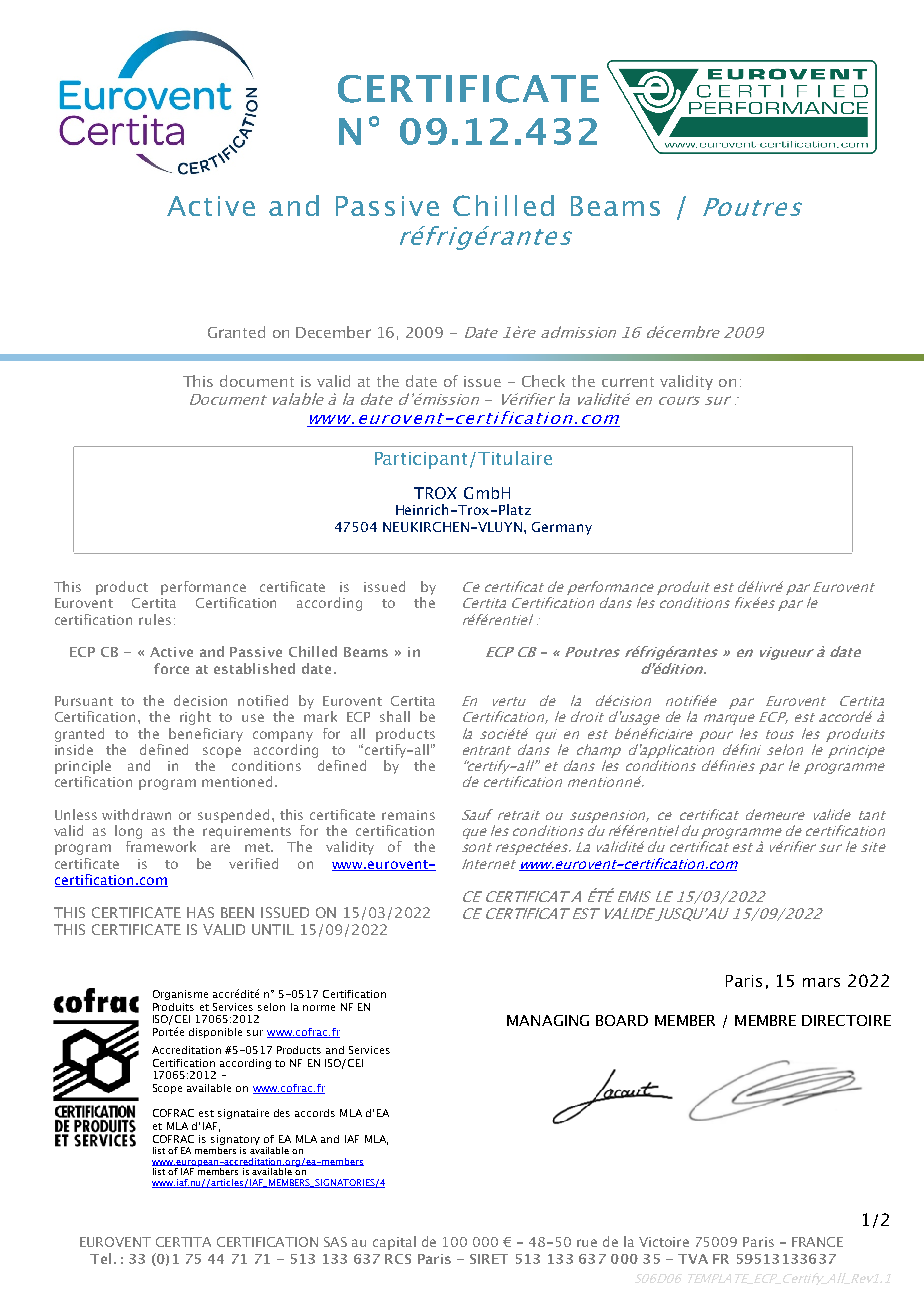 The width and height of the image is (924, 1308). What do you see at coordinates (821, 982) in the image?
I see `mars` at bounding box center [821, 982].
